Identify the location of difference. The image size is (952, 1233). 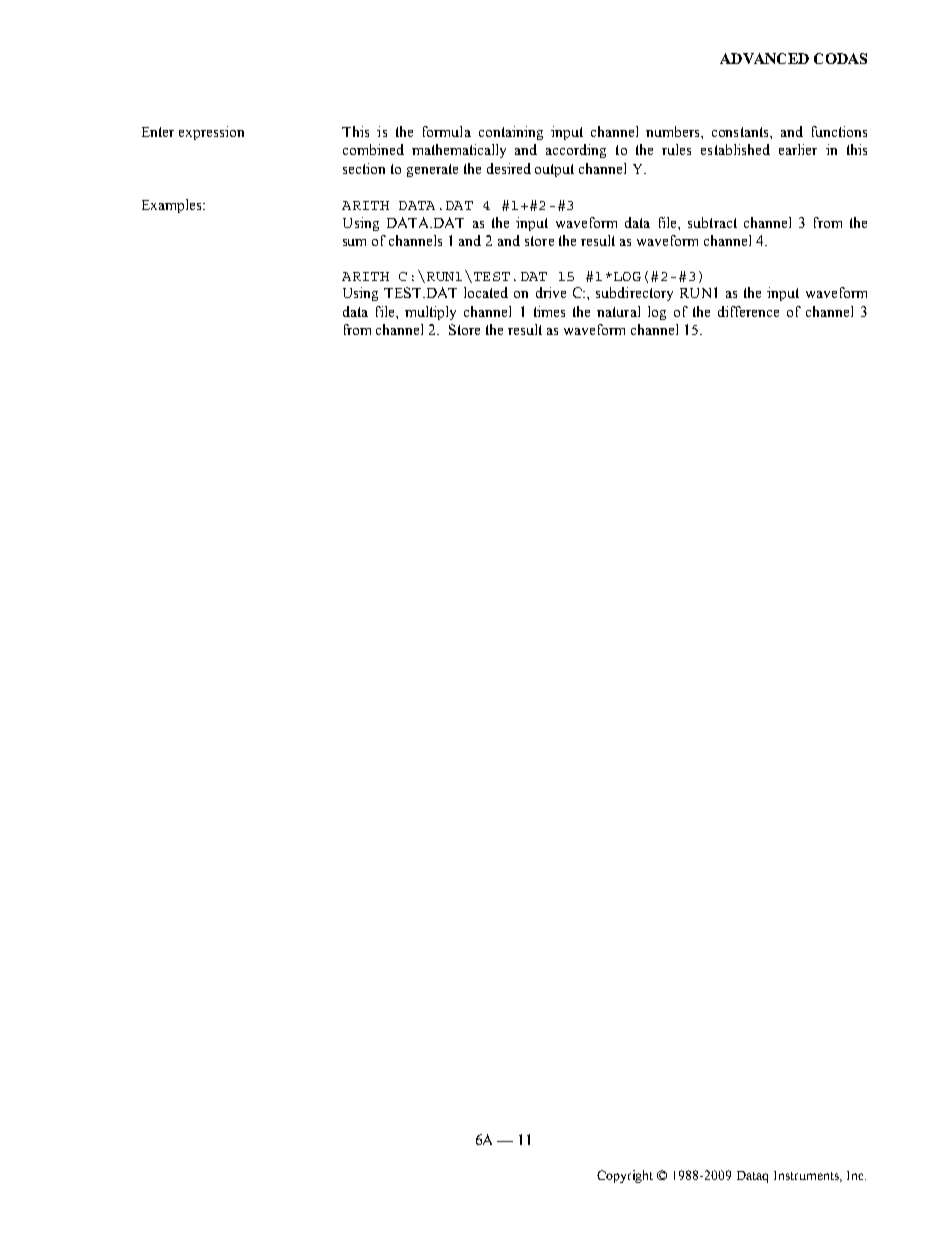
(748, 311).
